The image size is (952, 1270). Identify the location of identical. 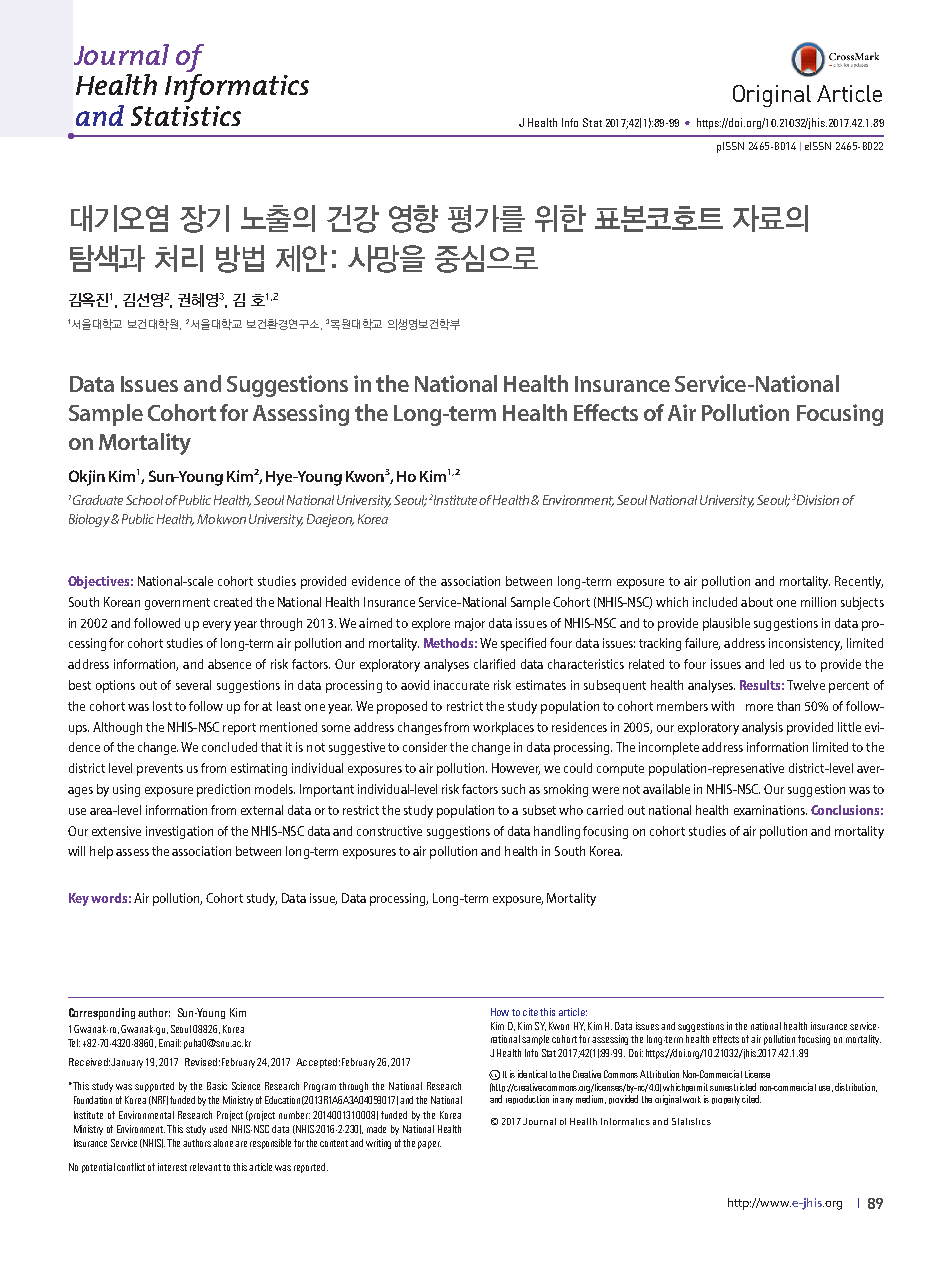
(532, 1074).
